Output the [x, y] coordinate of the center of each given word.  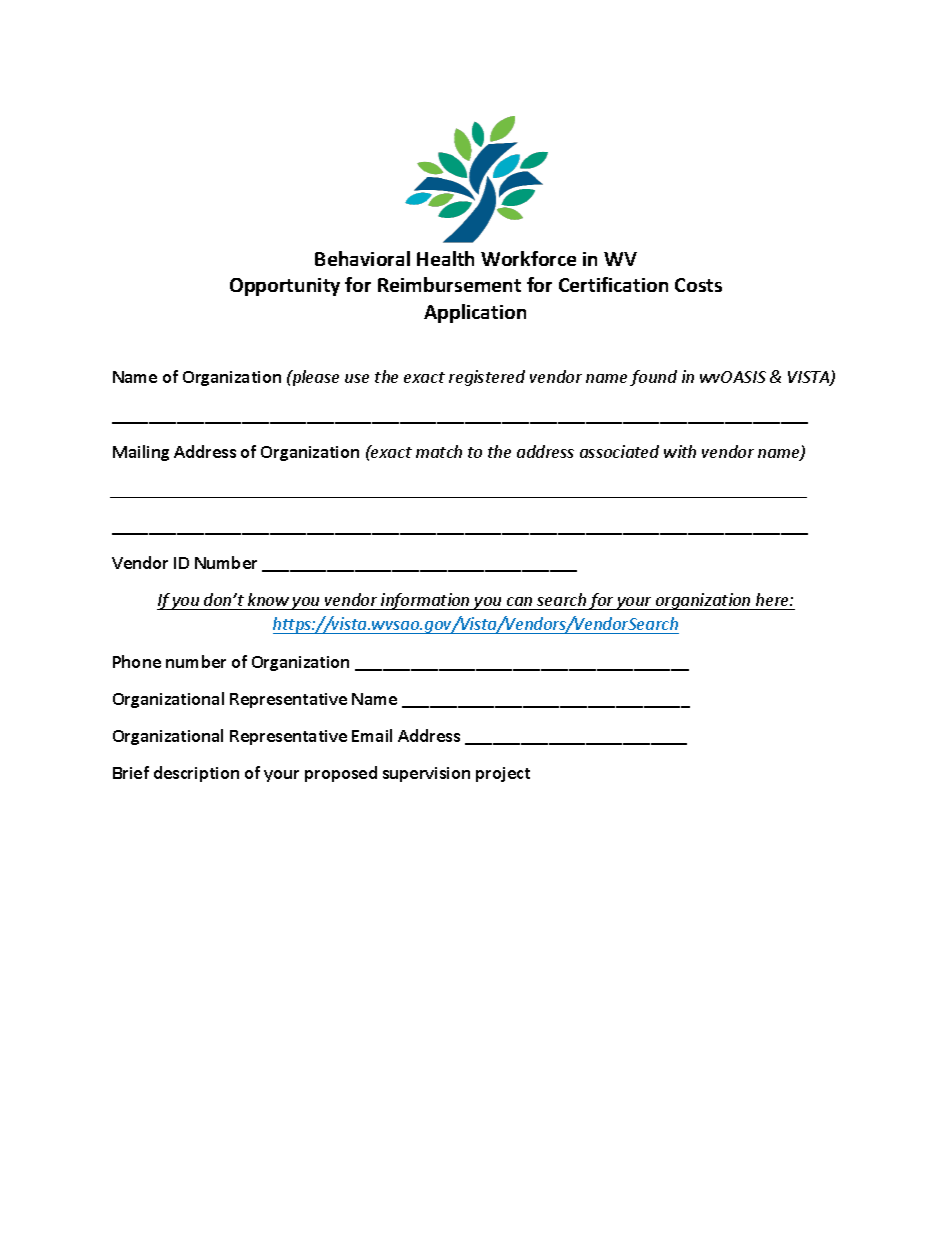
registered [487, 378]
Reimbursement [449, 284]
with [680, 451]
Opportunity [285, 287]
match [439, 451]
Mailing [141, 453]
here [773, 599]
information [425, 601]
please [314, 378]
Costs [698, 285]
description [196, 774]
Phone [137, 661]
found [653, 378]
